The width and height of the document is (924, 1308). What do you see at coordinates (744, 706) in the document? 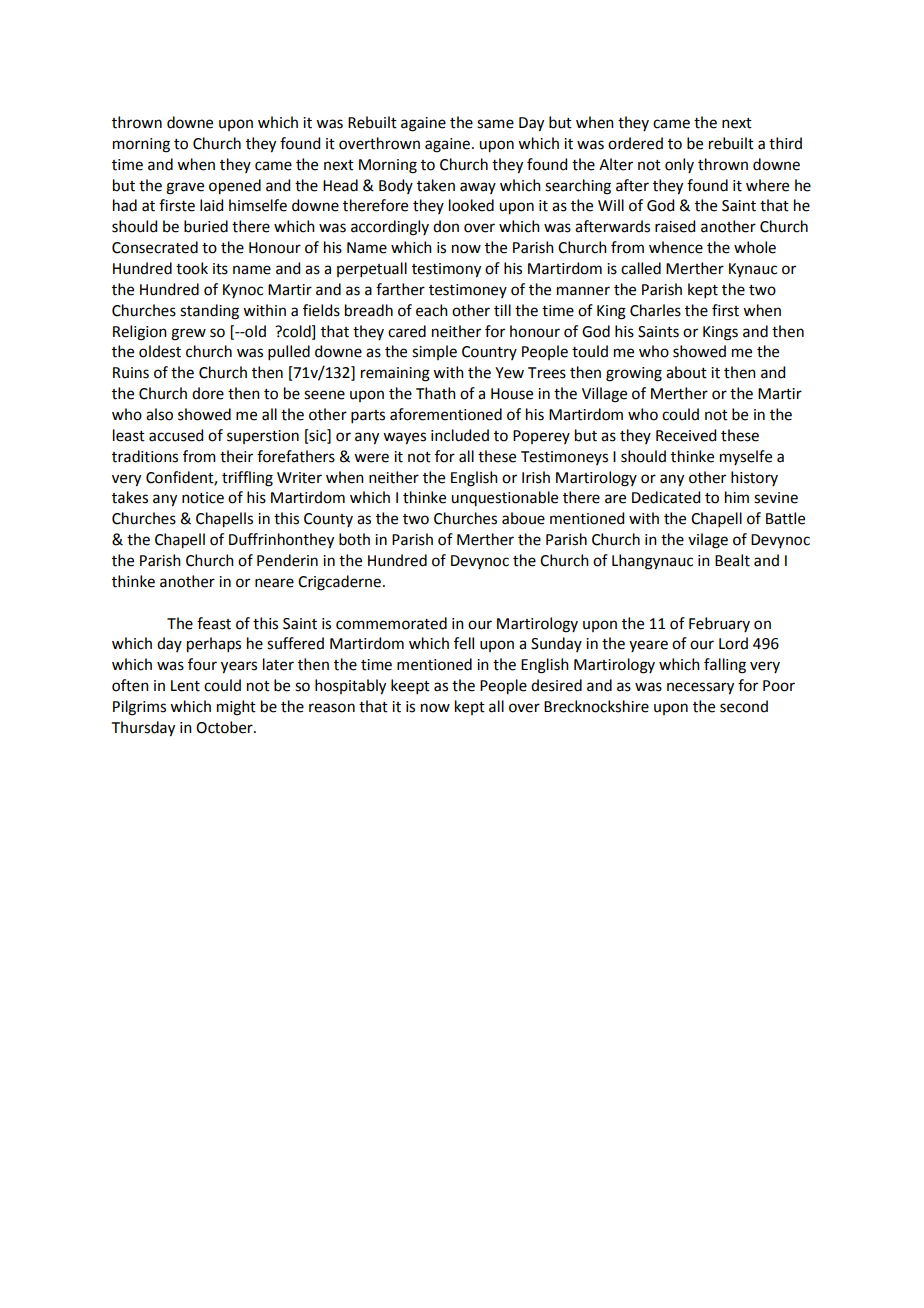
I see `second` at bounding box center [744, 706].
